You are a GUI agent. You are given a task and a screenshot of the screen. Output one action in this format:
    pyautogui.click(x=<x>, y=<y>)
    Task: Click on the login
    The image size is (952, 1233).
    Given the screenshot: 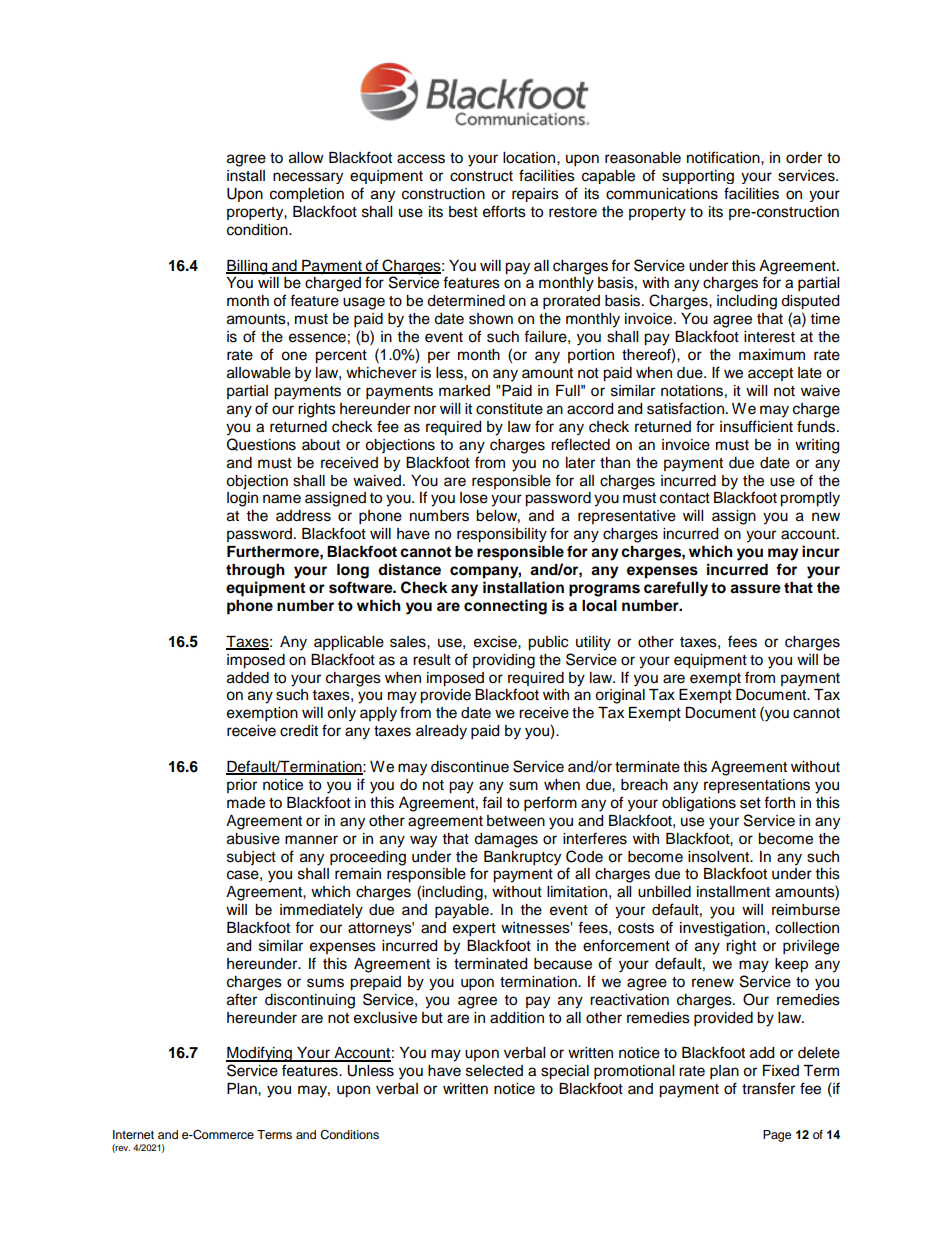 What is the action you would take?
    pyautogui.click(x=242, y=499)
